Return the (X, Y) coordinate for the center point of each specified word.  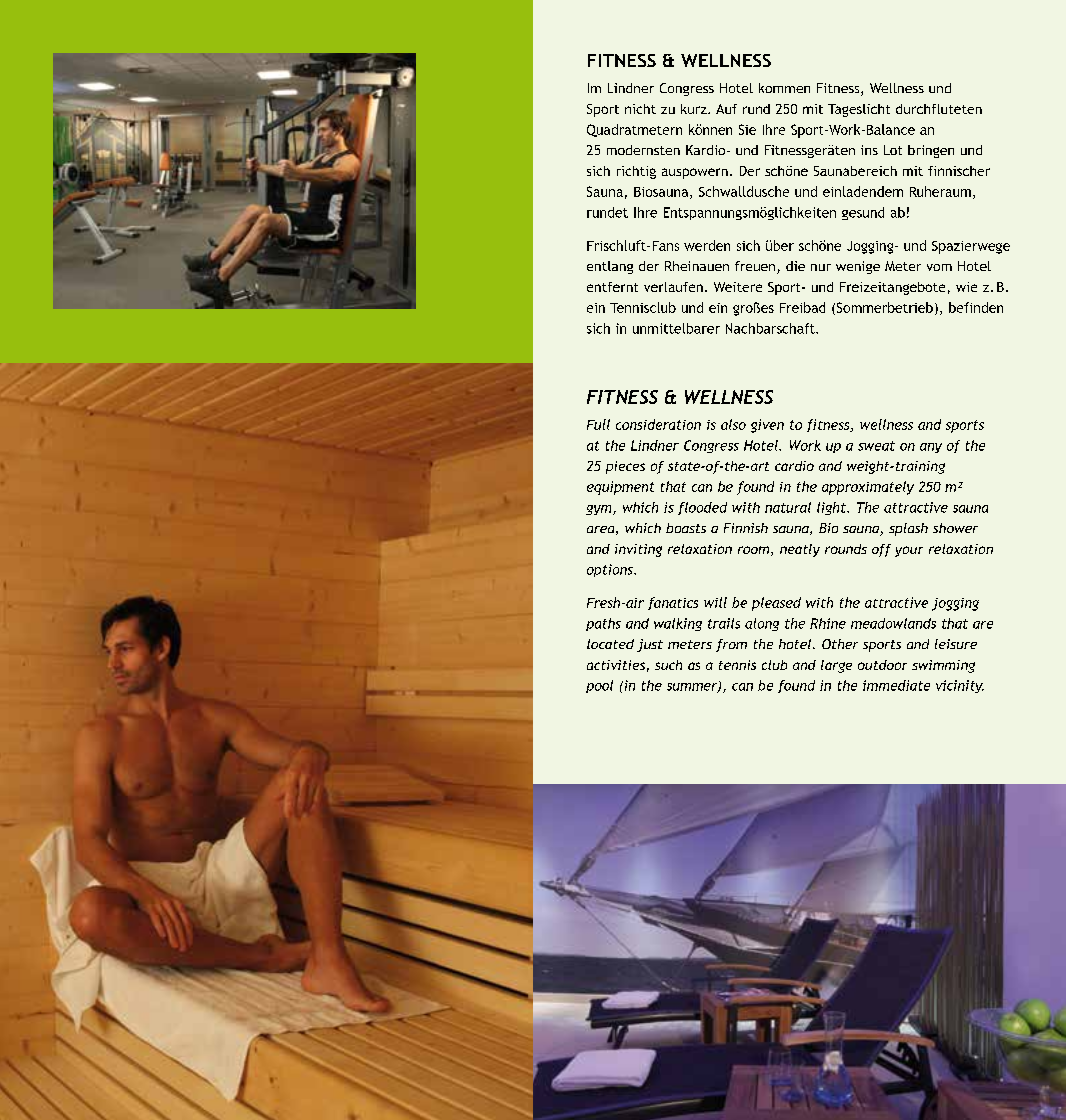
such (668, 665)
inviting (638, 550)
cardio (794, 466)
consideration (658, 424)
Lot (893, 150)
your (909, 551)
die (795, 266)
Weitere (738, 287)
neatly (800, 550)
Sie (747, 129)
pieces (625, 467)
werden (707, 245)
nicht (640, 109)
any (931, 448)
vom (939, 267)
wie (966, 287)
